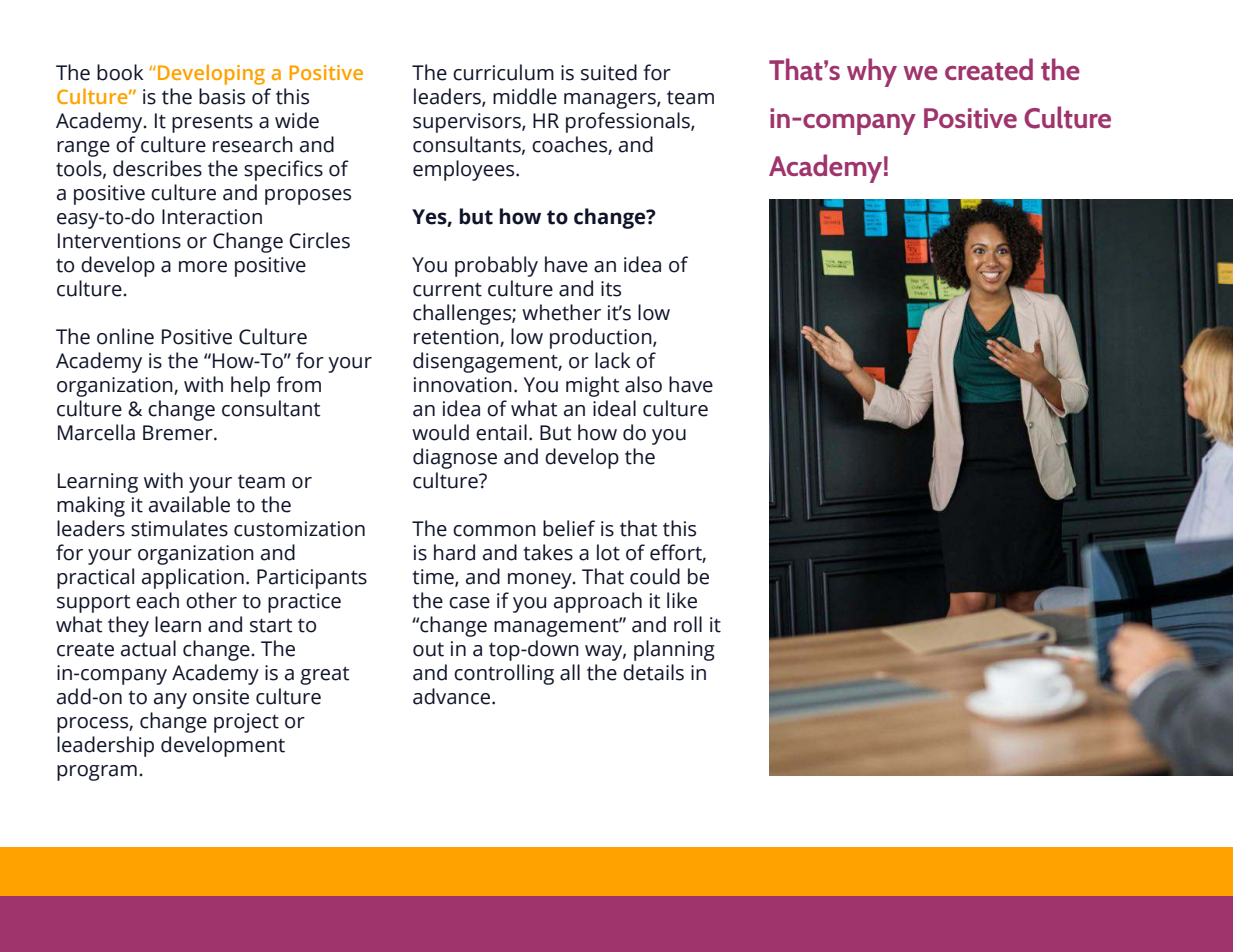 Image resolution: width=1233 pixels, height=952 pixels. Describe the element at coordinates (222, 96) in the document. I see `basis` at that location.
